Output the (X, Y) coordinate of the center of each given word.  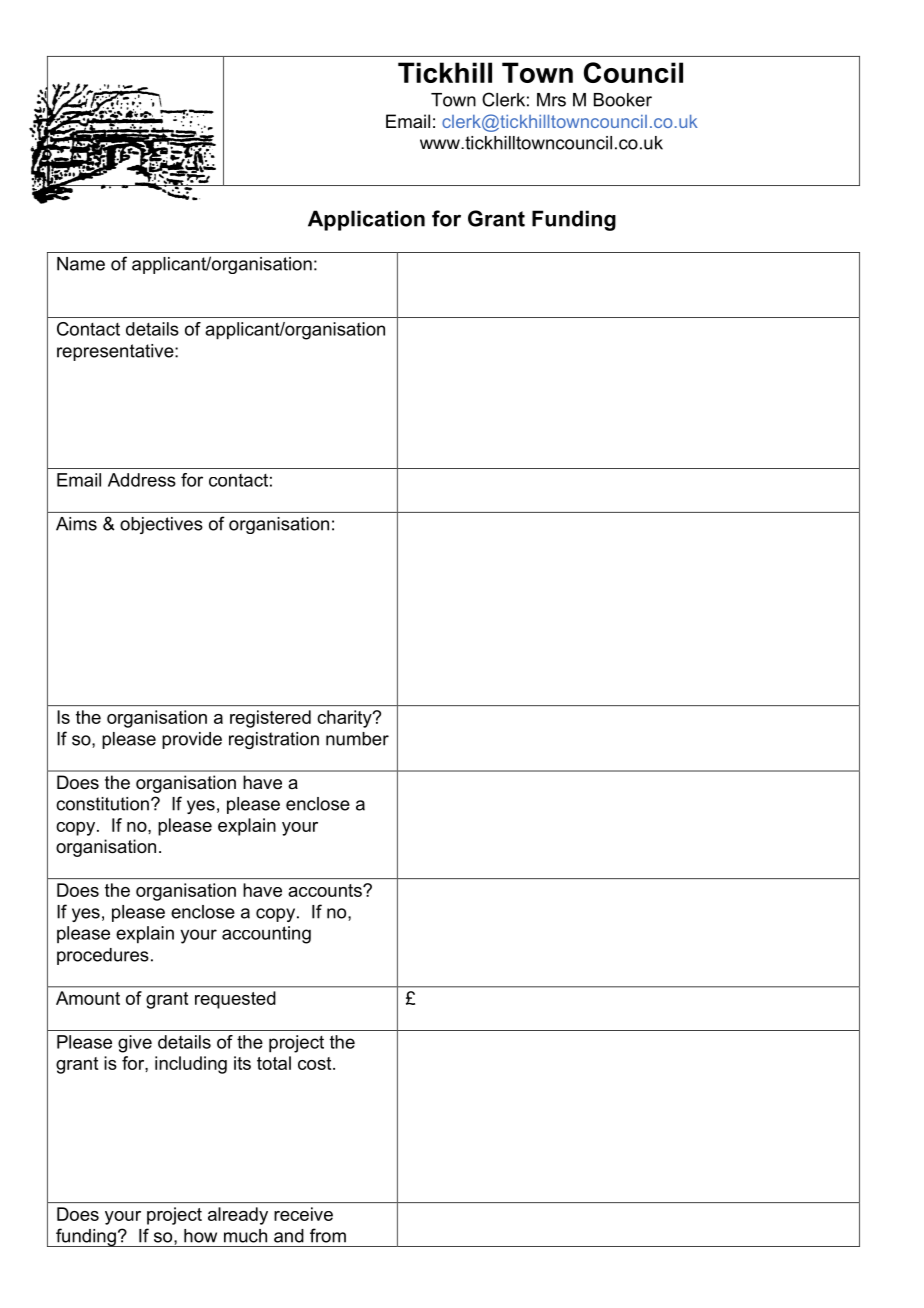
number (357, 739)
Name (81, 264)
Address (142, 480)
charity (345, 719)
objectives (161, 525)
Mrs (551, 100)
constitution (102, 804)
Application (366, 220)
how (200, 1236)
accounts (326, 890)
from (328, 1235)
